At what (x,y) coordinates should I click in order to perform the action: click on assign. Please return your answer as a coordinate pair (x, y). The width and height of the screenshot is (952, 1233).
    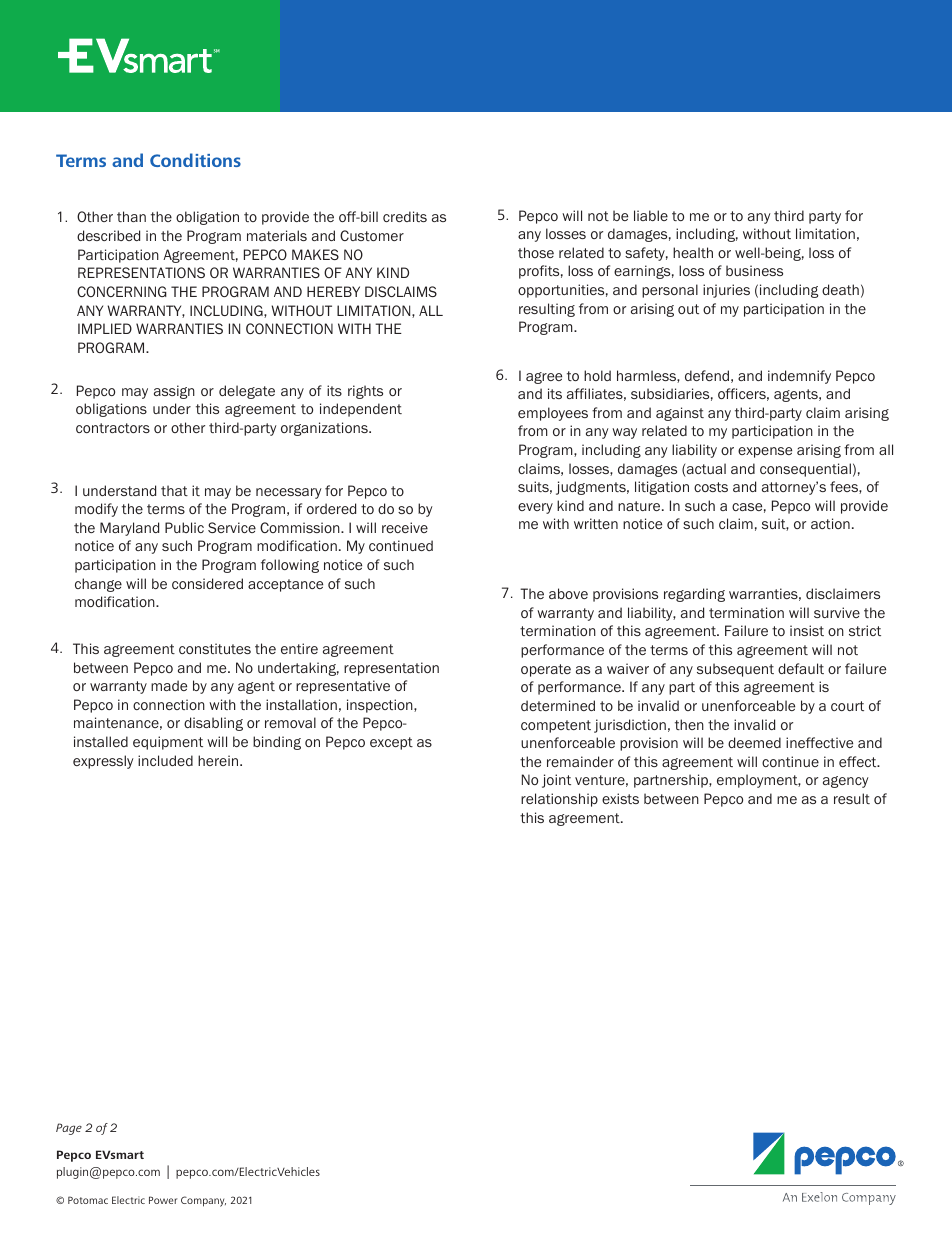
    Looking at the image, I should click on (174, 392).
